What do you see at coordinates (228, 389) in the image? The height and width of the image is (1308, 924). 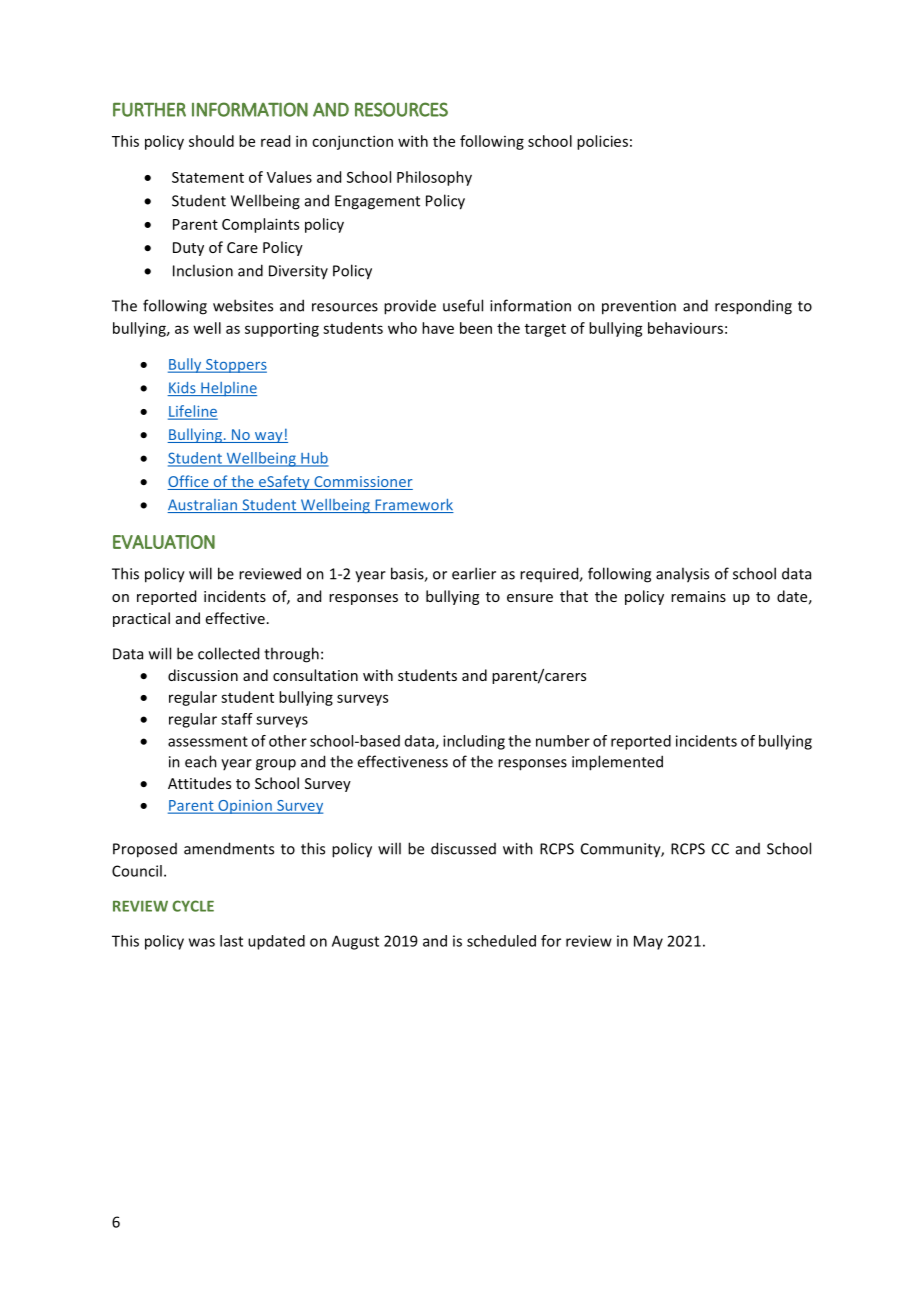 I see `Helpline` at bounding box center [228, 389].
